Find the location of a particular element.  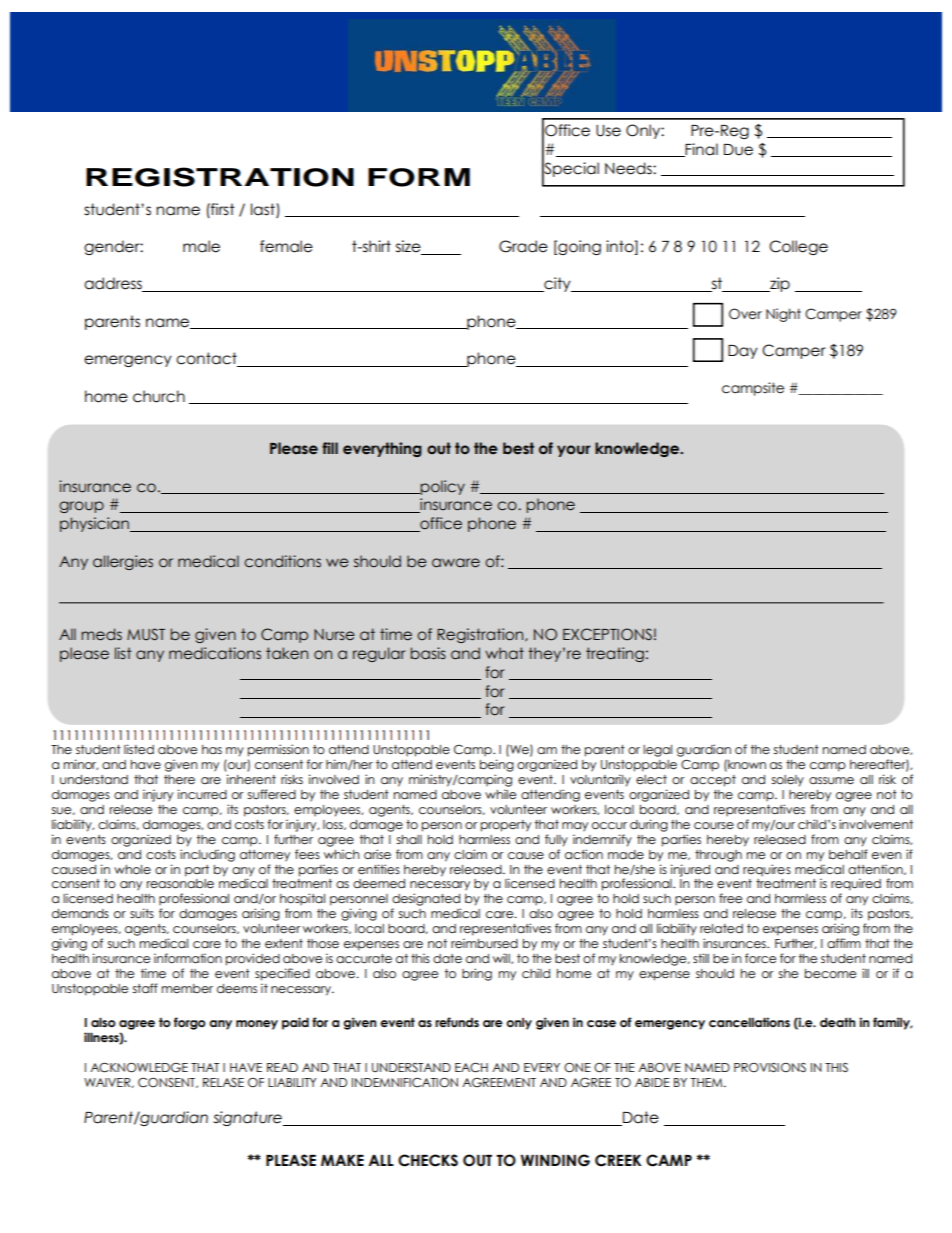

Grade is located at coordinates (523, 246).
